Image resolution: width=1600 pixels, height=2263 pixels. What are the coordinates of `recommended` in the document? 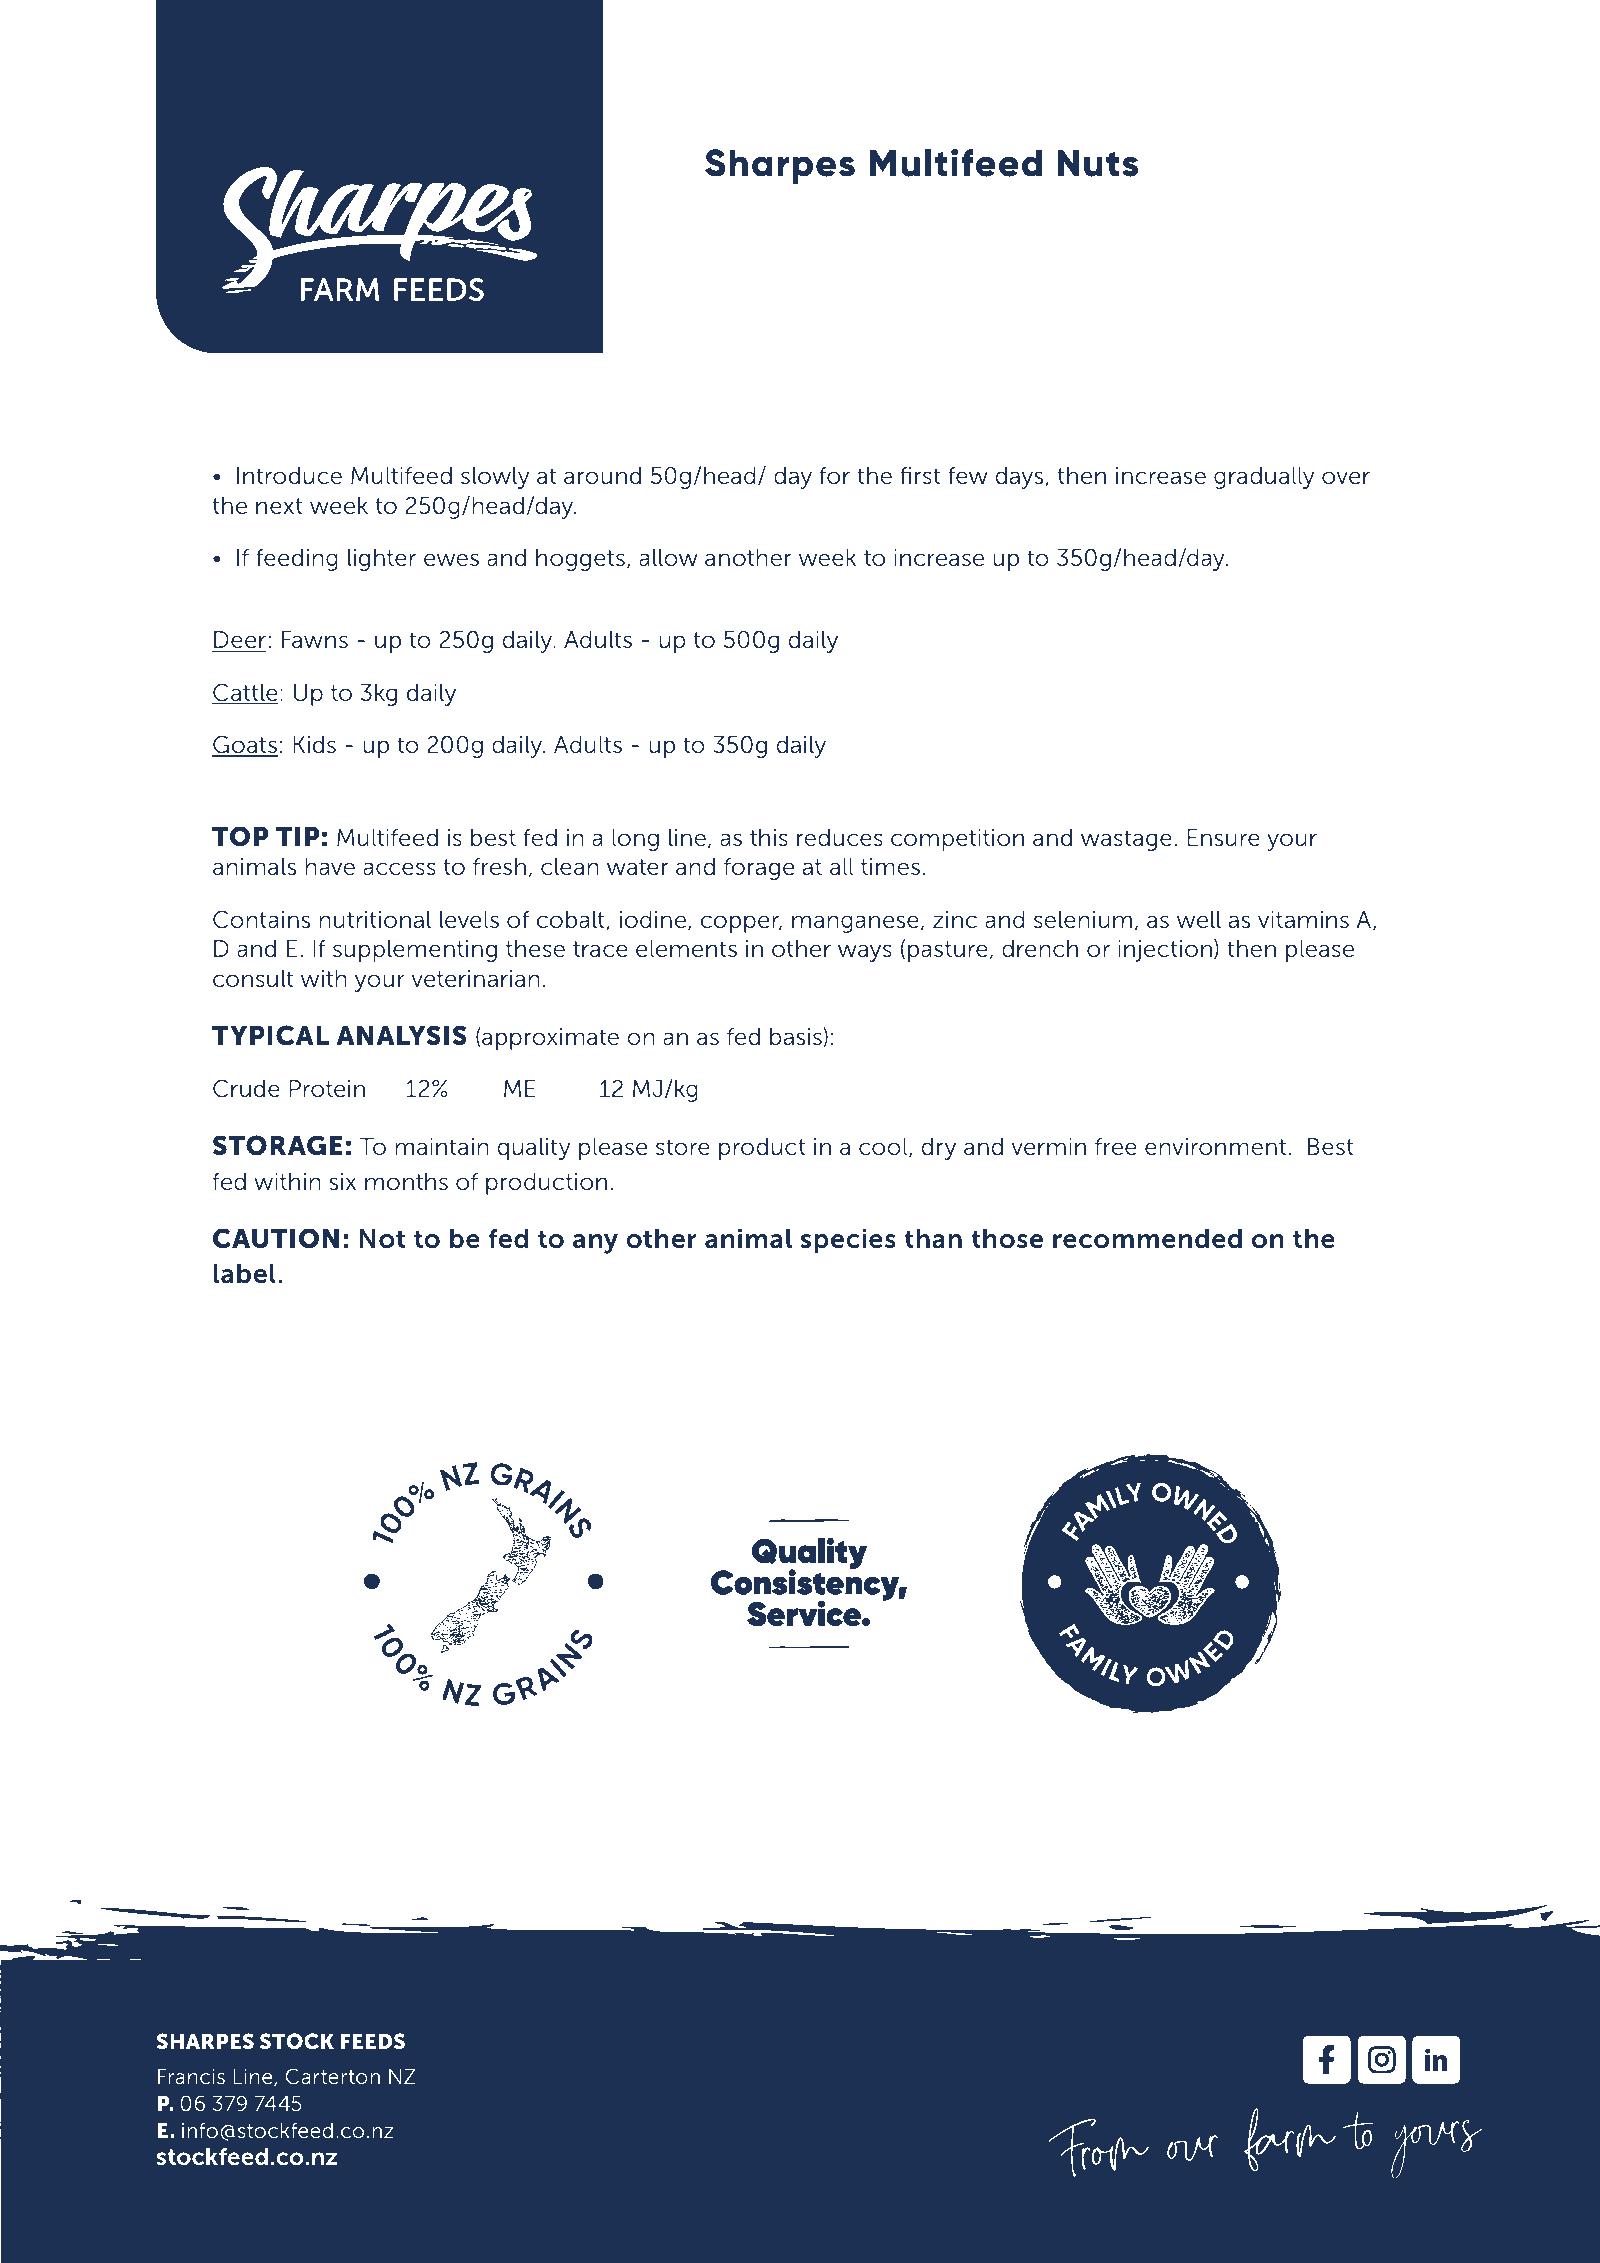 It's located at (1147, 1239).
